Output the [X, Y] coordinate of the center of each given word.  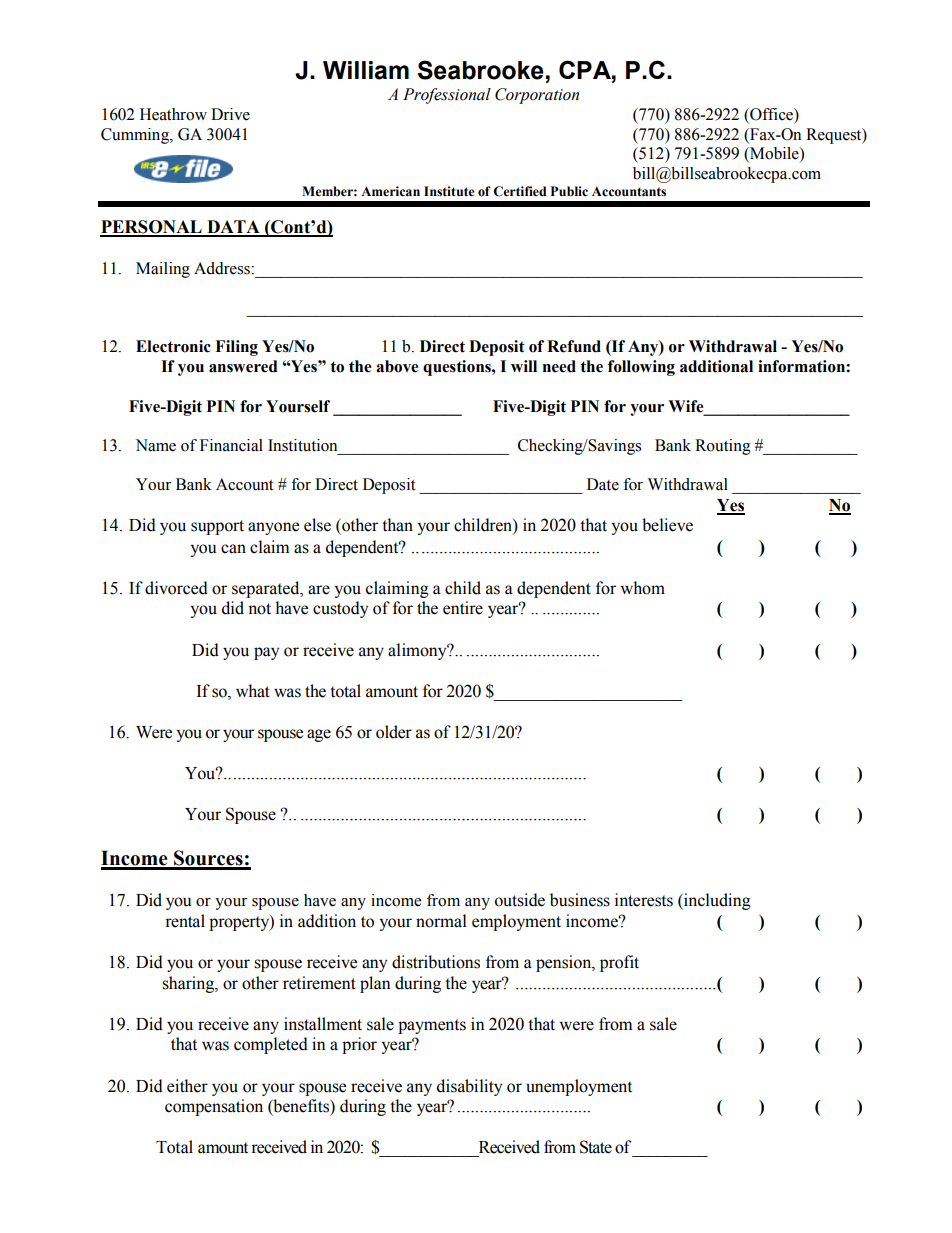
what [253, 691]
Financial [231, 445]
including [716, 901]
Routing [723, 447]
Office [771, 115]
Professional [447, 96]
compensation [214, 1107]
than [397, 525]
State [596, 1147]
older [394, 732]
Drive [230, 114]
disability [469, 1087]
